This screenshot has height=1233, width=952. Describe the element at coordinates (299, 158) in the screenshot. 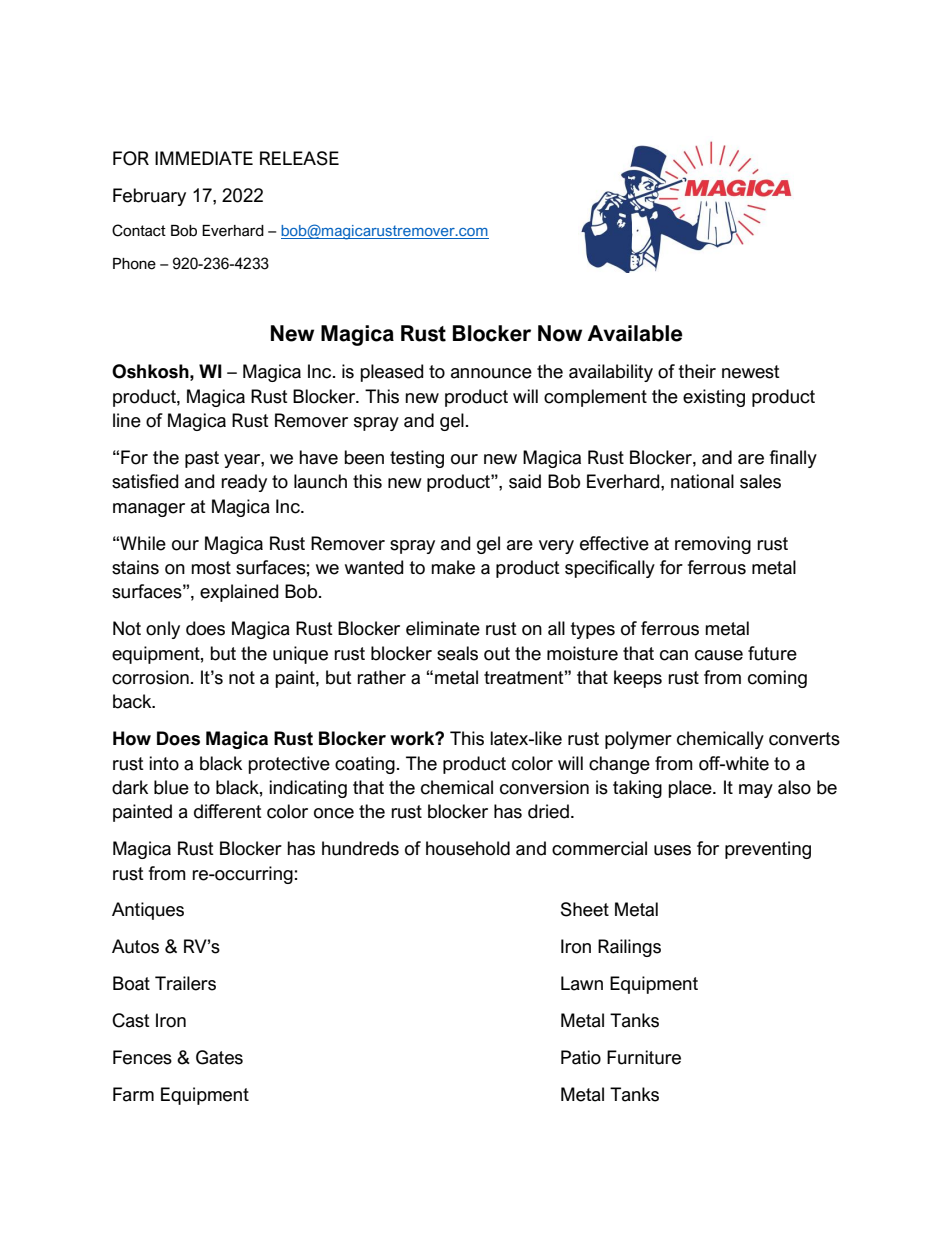

I see `RELEASE` at that location.
